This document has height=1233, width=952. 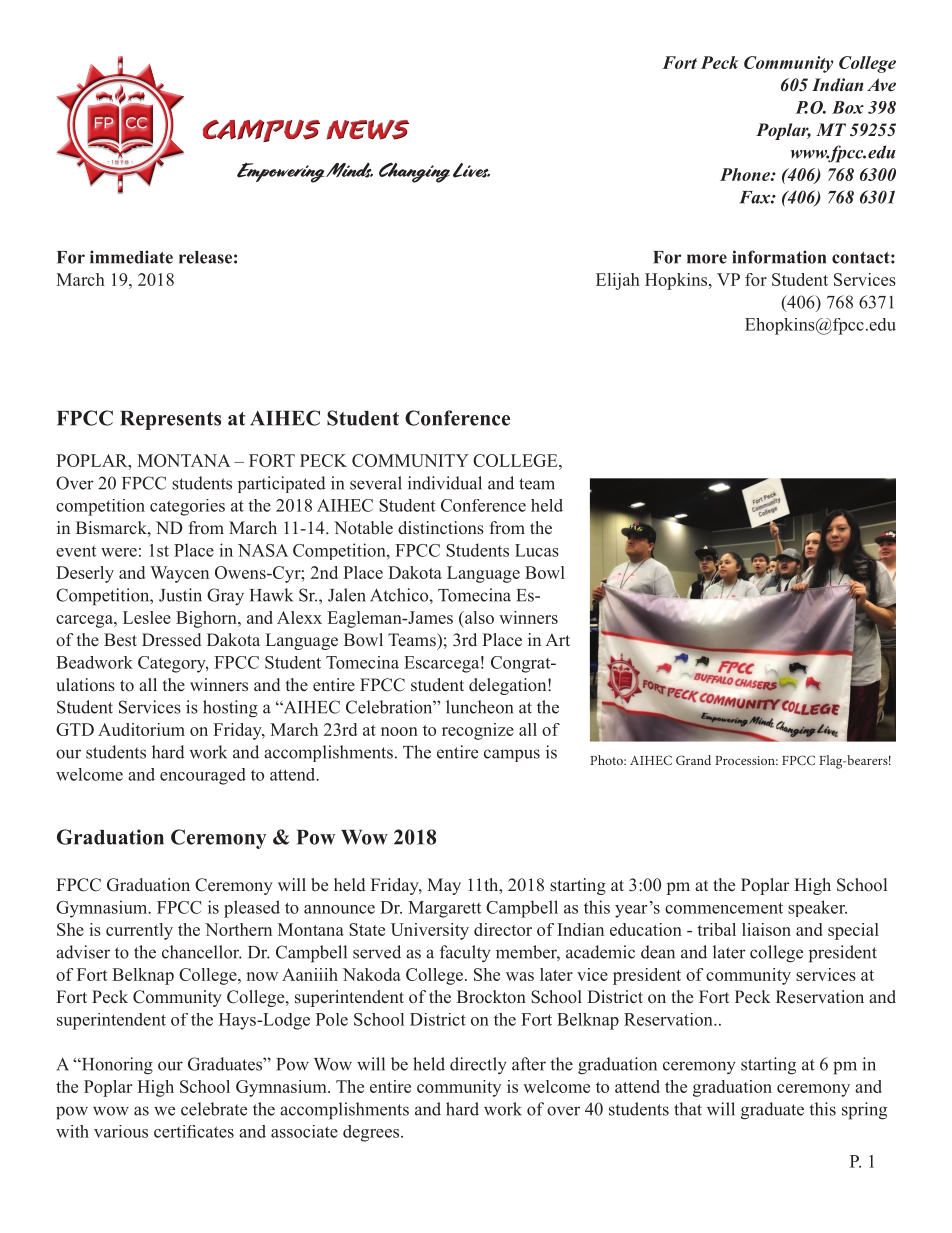 What do you see at coordinates (693, 760) in the document?
I see `Grand` at bounding box center [693, 760].
